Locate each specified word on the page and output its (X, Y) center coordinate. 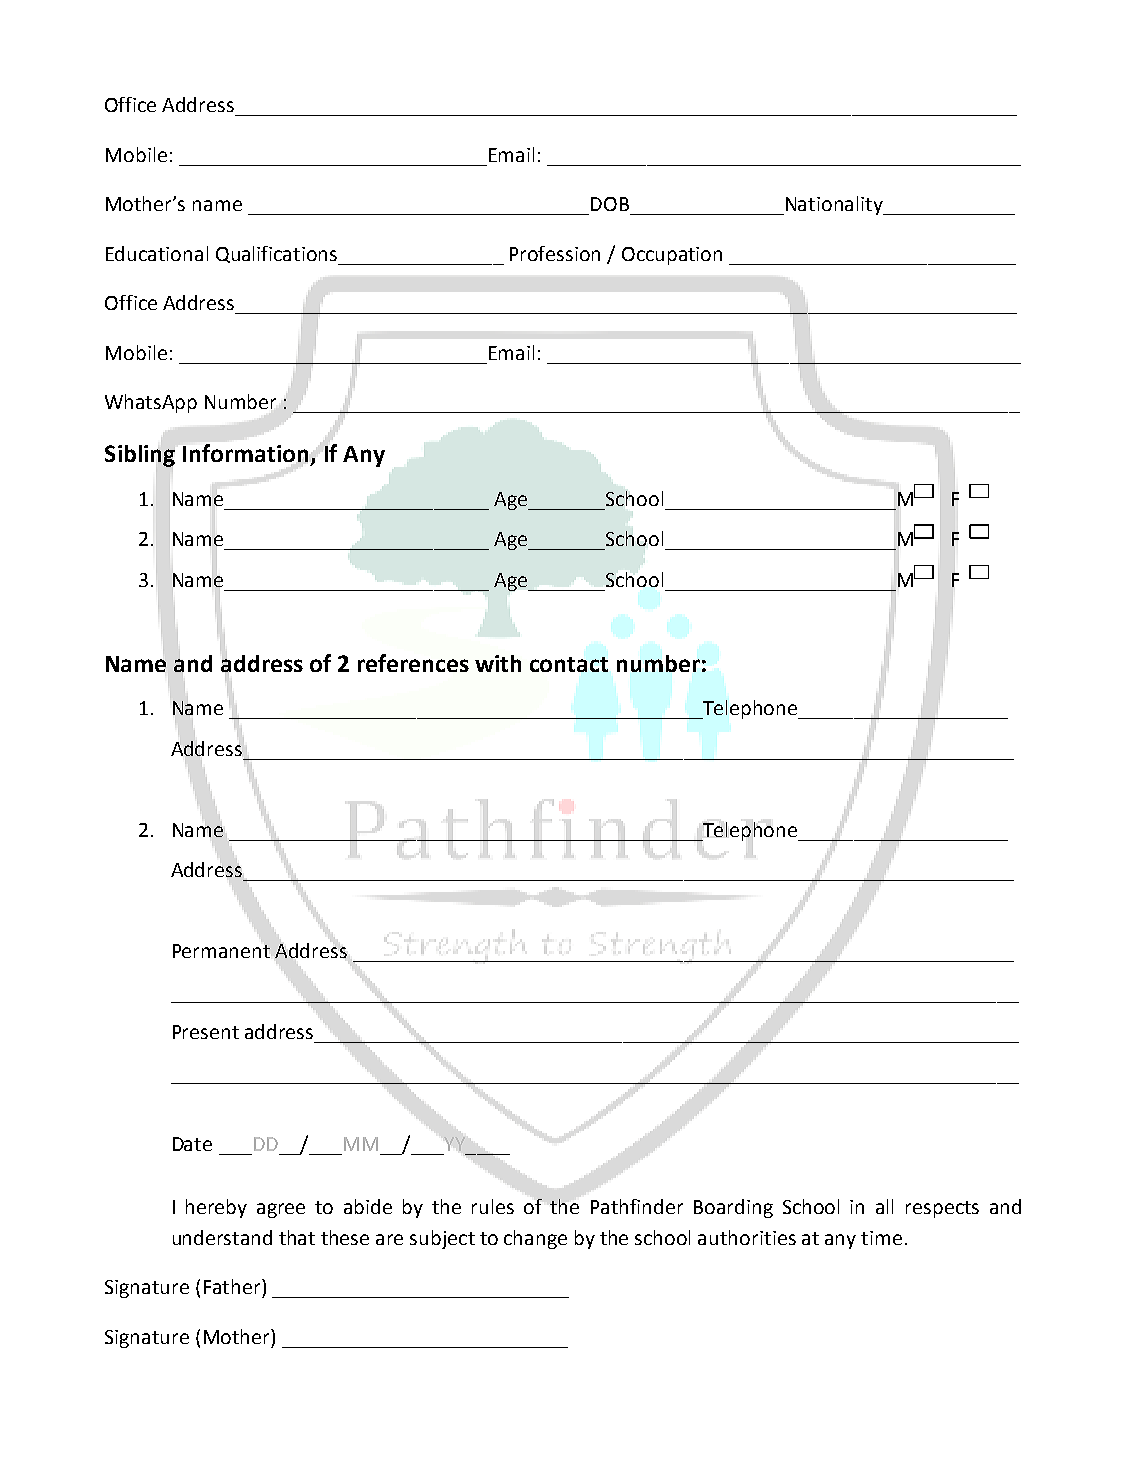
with (498, 663)
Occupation (672, 256)
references (413, 663)
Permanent (221, 951)
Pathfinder (637, 1206)
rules (493, 1206)
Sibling (140, 456)
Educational (157, 253)
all (884, 1206)
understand (222, 1237)
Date (192, 1144)
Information (245, 453)
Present (206, 1032)
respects (942, 1209)
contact (569, 664)
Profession (555, 253)
